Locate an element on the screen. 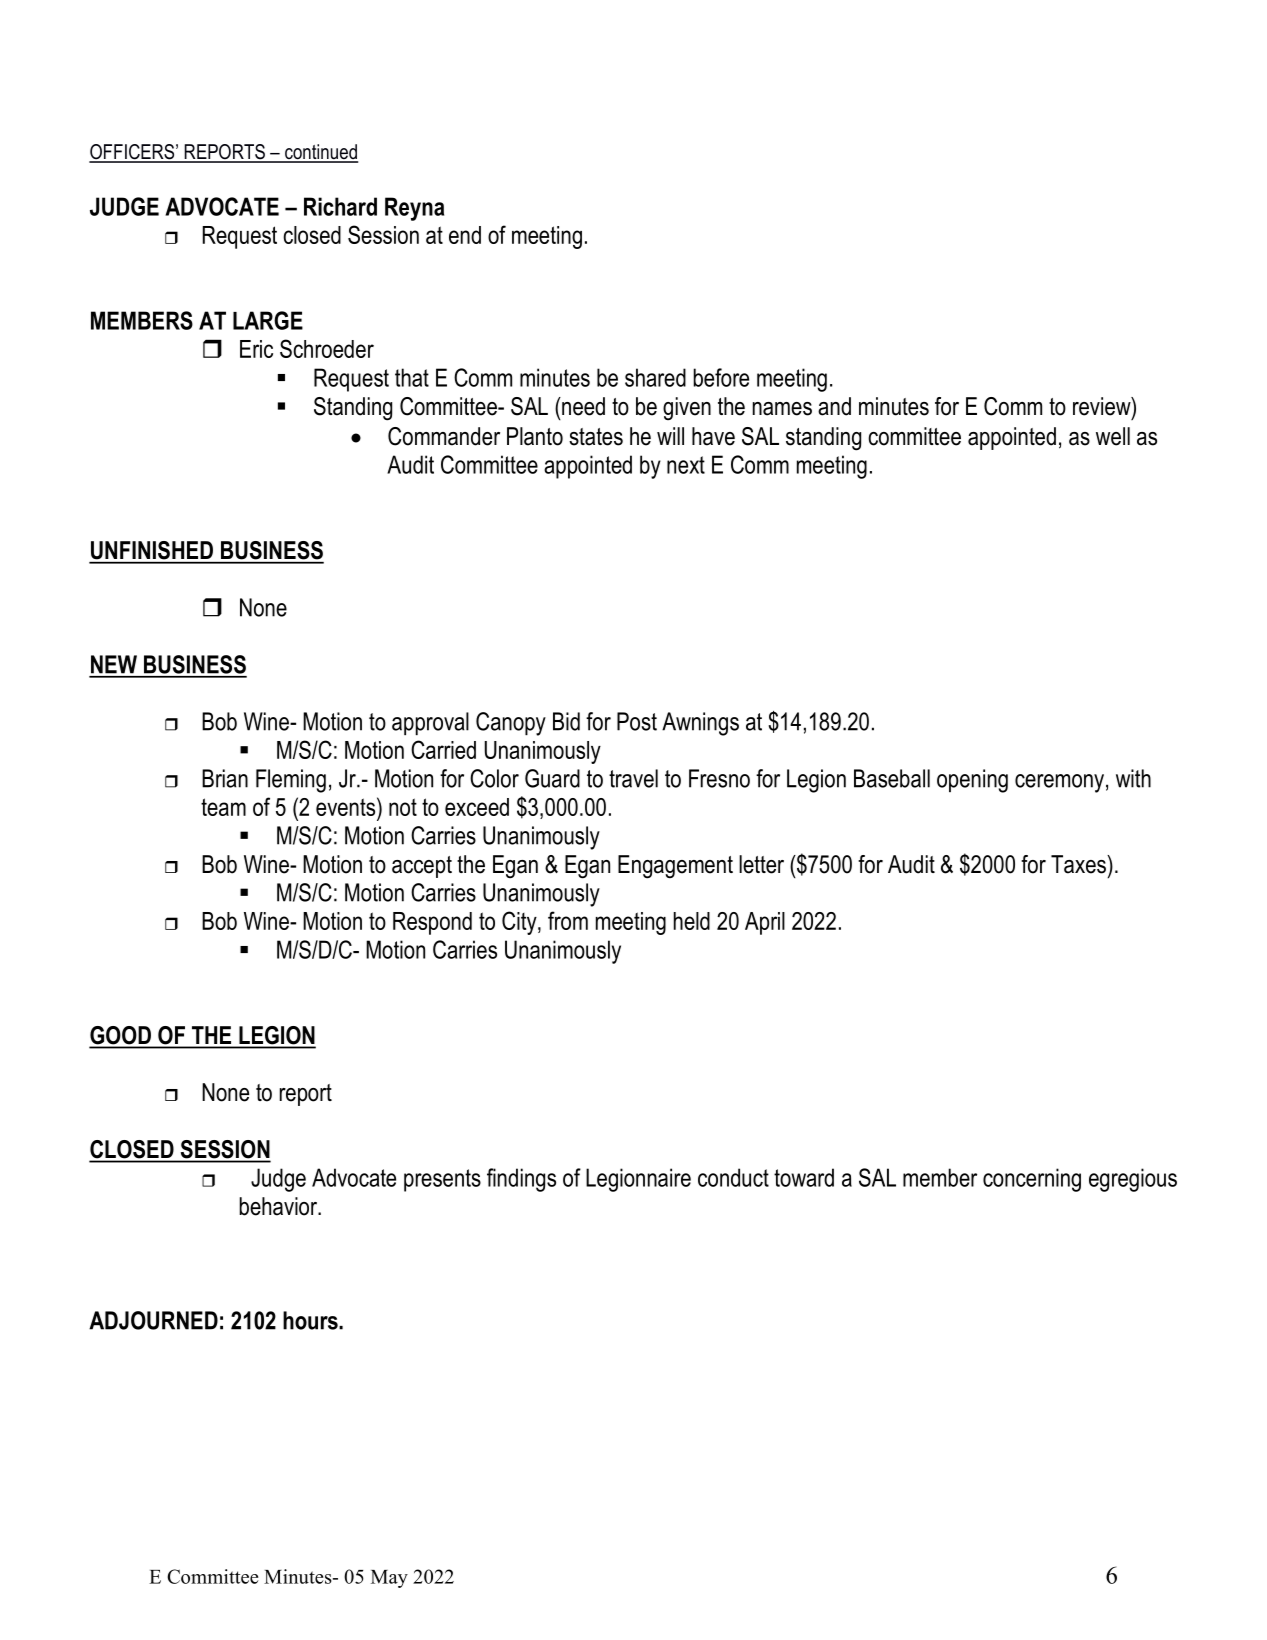  events is located at coordinates (347, 806).
